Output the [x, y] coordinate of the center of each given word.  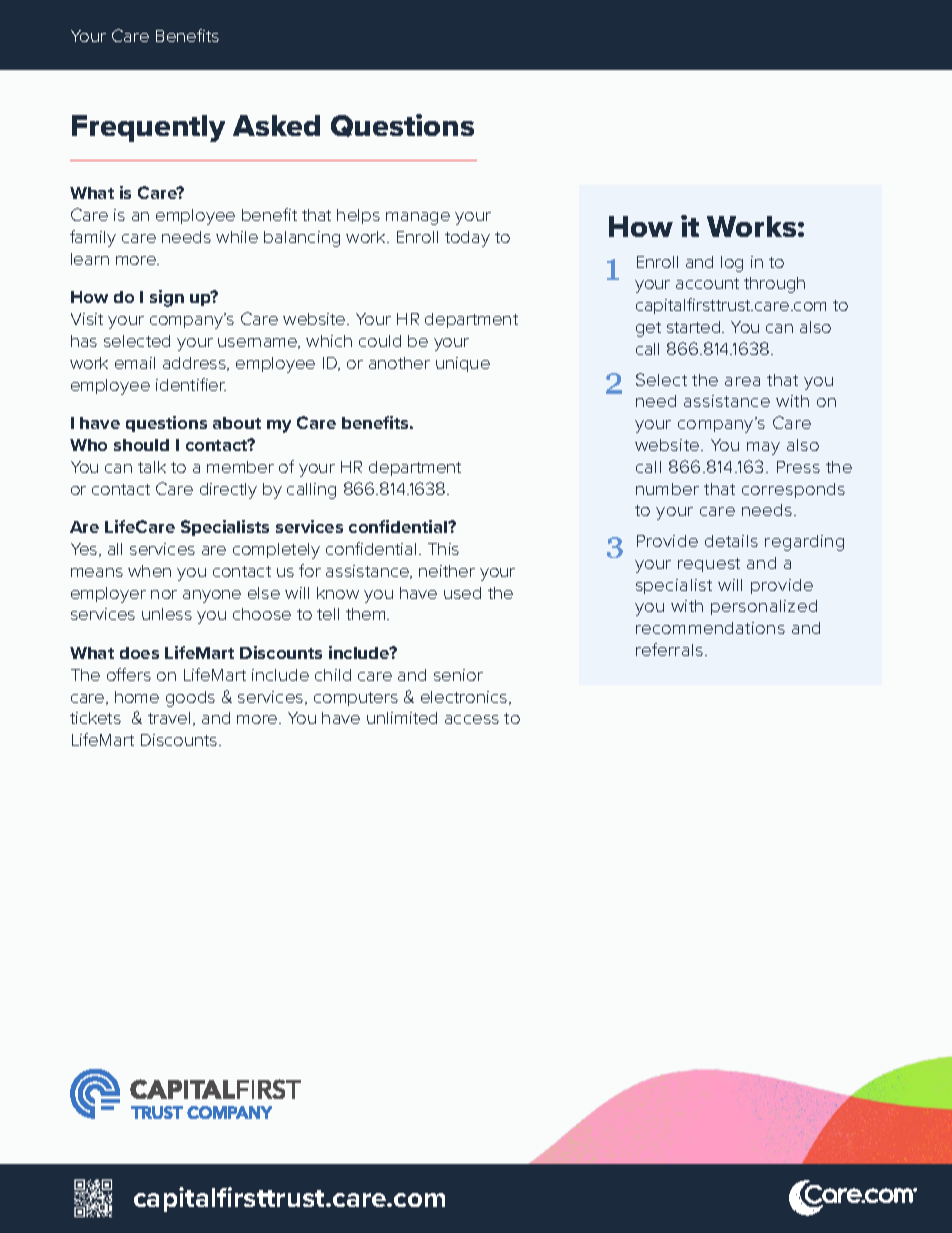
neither [447, 571]
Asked [276, 125]
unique [463, 364]
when [149, 571]
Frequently [148, 128]
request [709, 565]
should [141, 445]
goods [190, 699]
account [707, 283]
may [763, 448]
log [732, 264]
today [467, 239]
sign [167, 298]
